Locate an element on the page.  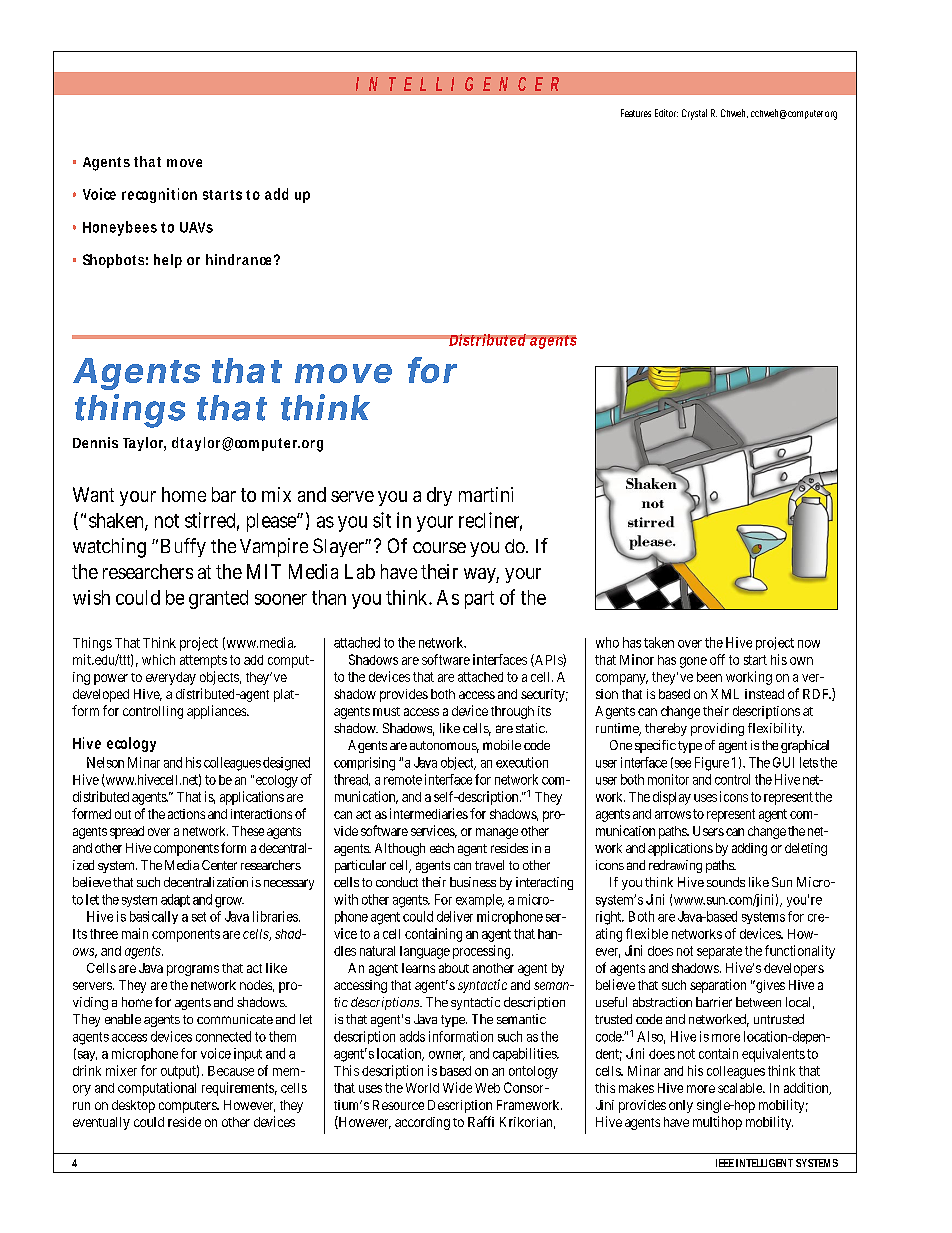
Features is located at coordinates (636, 113).
